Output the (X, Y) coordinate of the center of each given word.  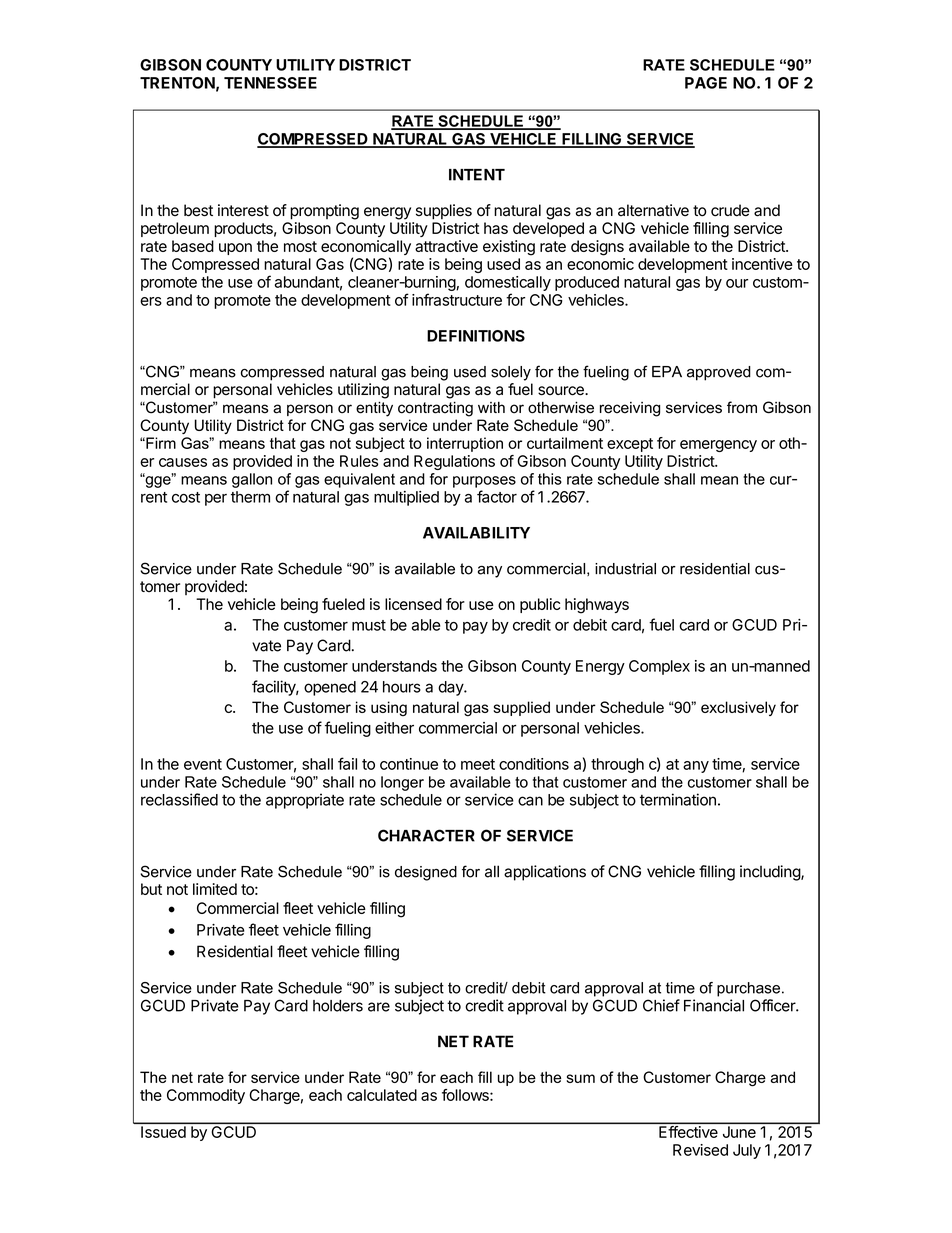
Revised (700, 1150)
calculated (382, 1095)
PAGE (706, 83)
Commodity (206, 1096)
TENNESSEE (270, 83)
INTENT (477, 175)
